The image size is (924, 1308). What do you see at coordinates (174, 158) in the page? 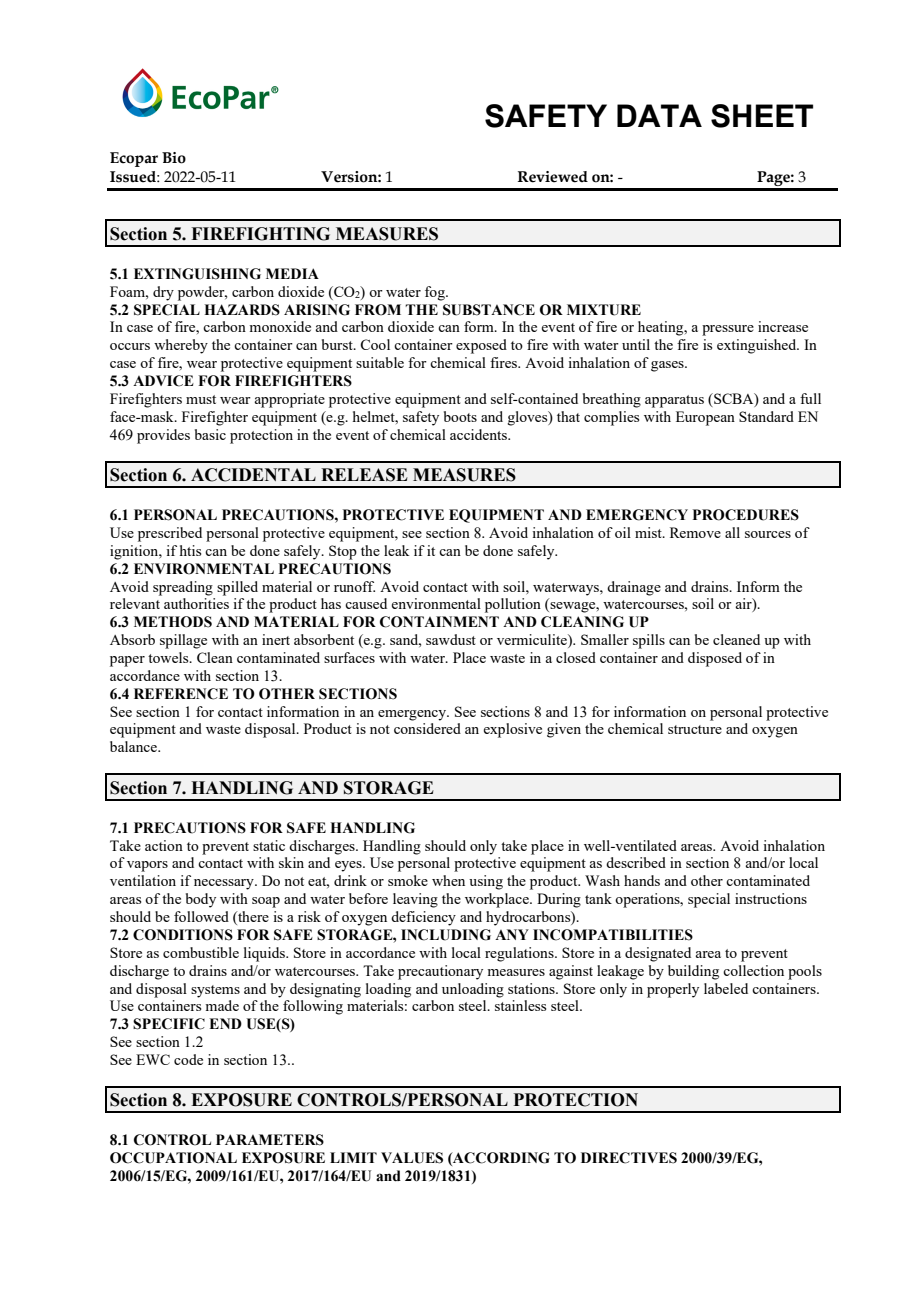
I see `Bio` at bounding box center [174, 158].
